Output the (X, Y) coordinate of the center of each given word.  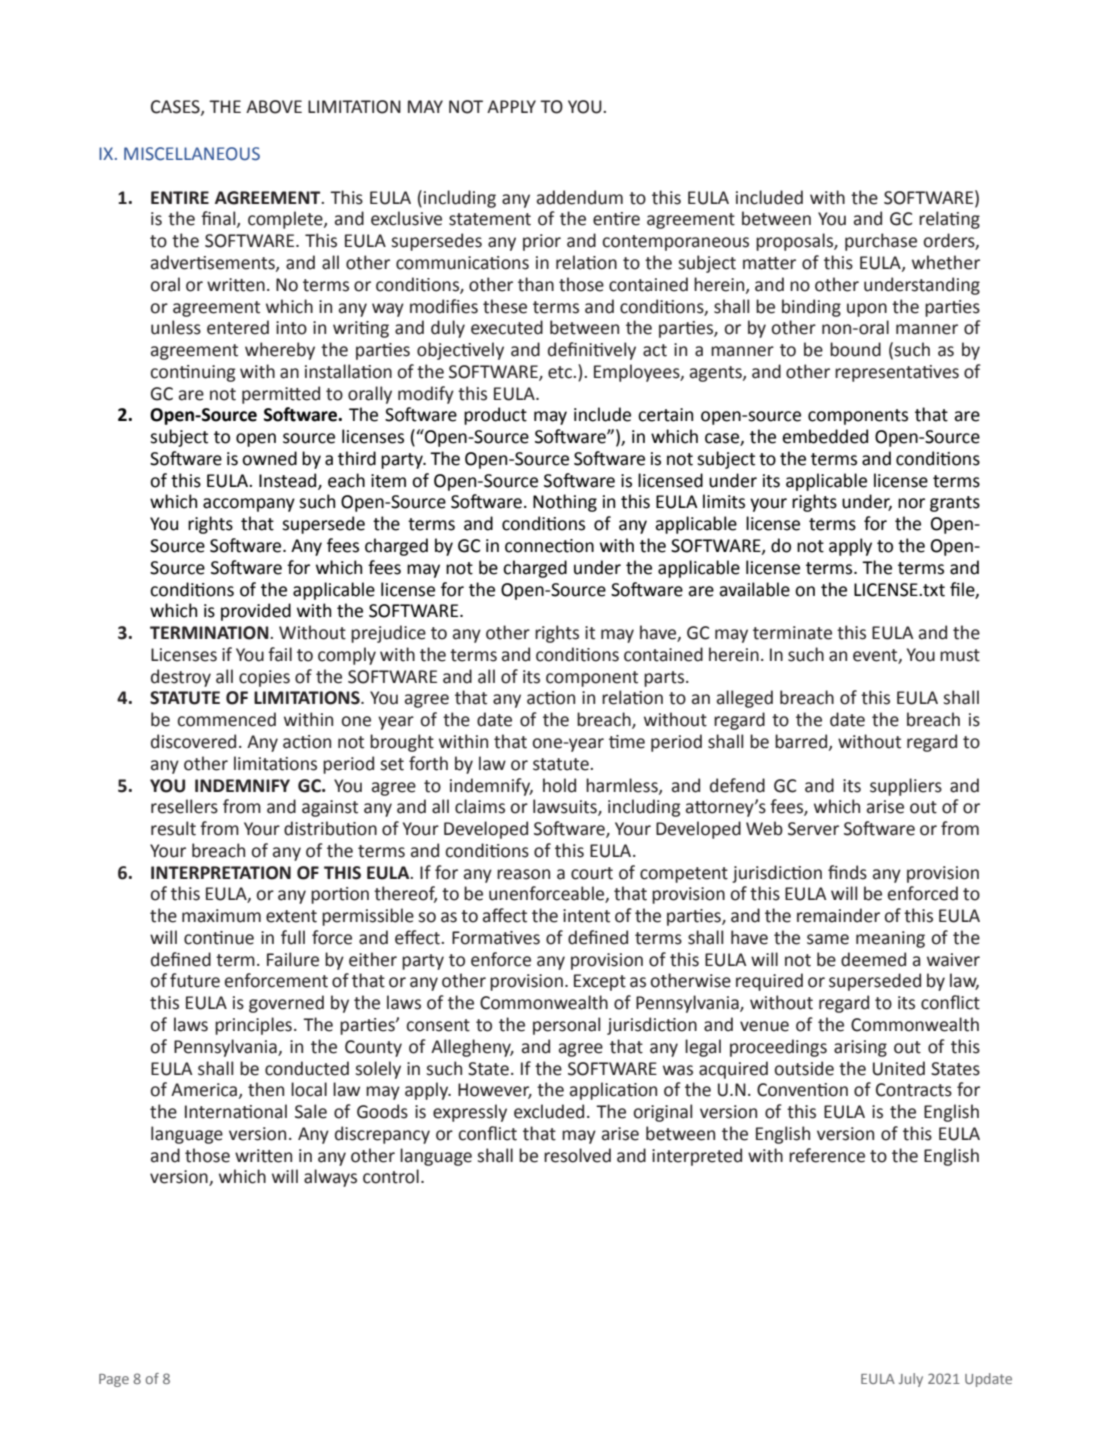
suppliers (906, 787)
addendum (580, 197)
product (495, 416)
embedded (825, 436)
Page (114, 1380)
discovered (193, 741)
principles (253, 1026)
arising (860, 1048)
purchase (881, 242)
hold (559, 785)
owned (269, 458)
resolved (577, 1155)
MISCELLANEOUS (192, 154)
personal (566, 1026)
